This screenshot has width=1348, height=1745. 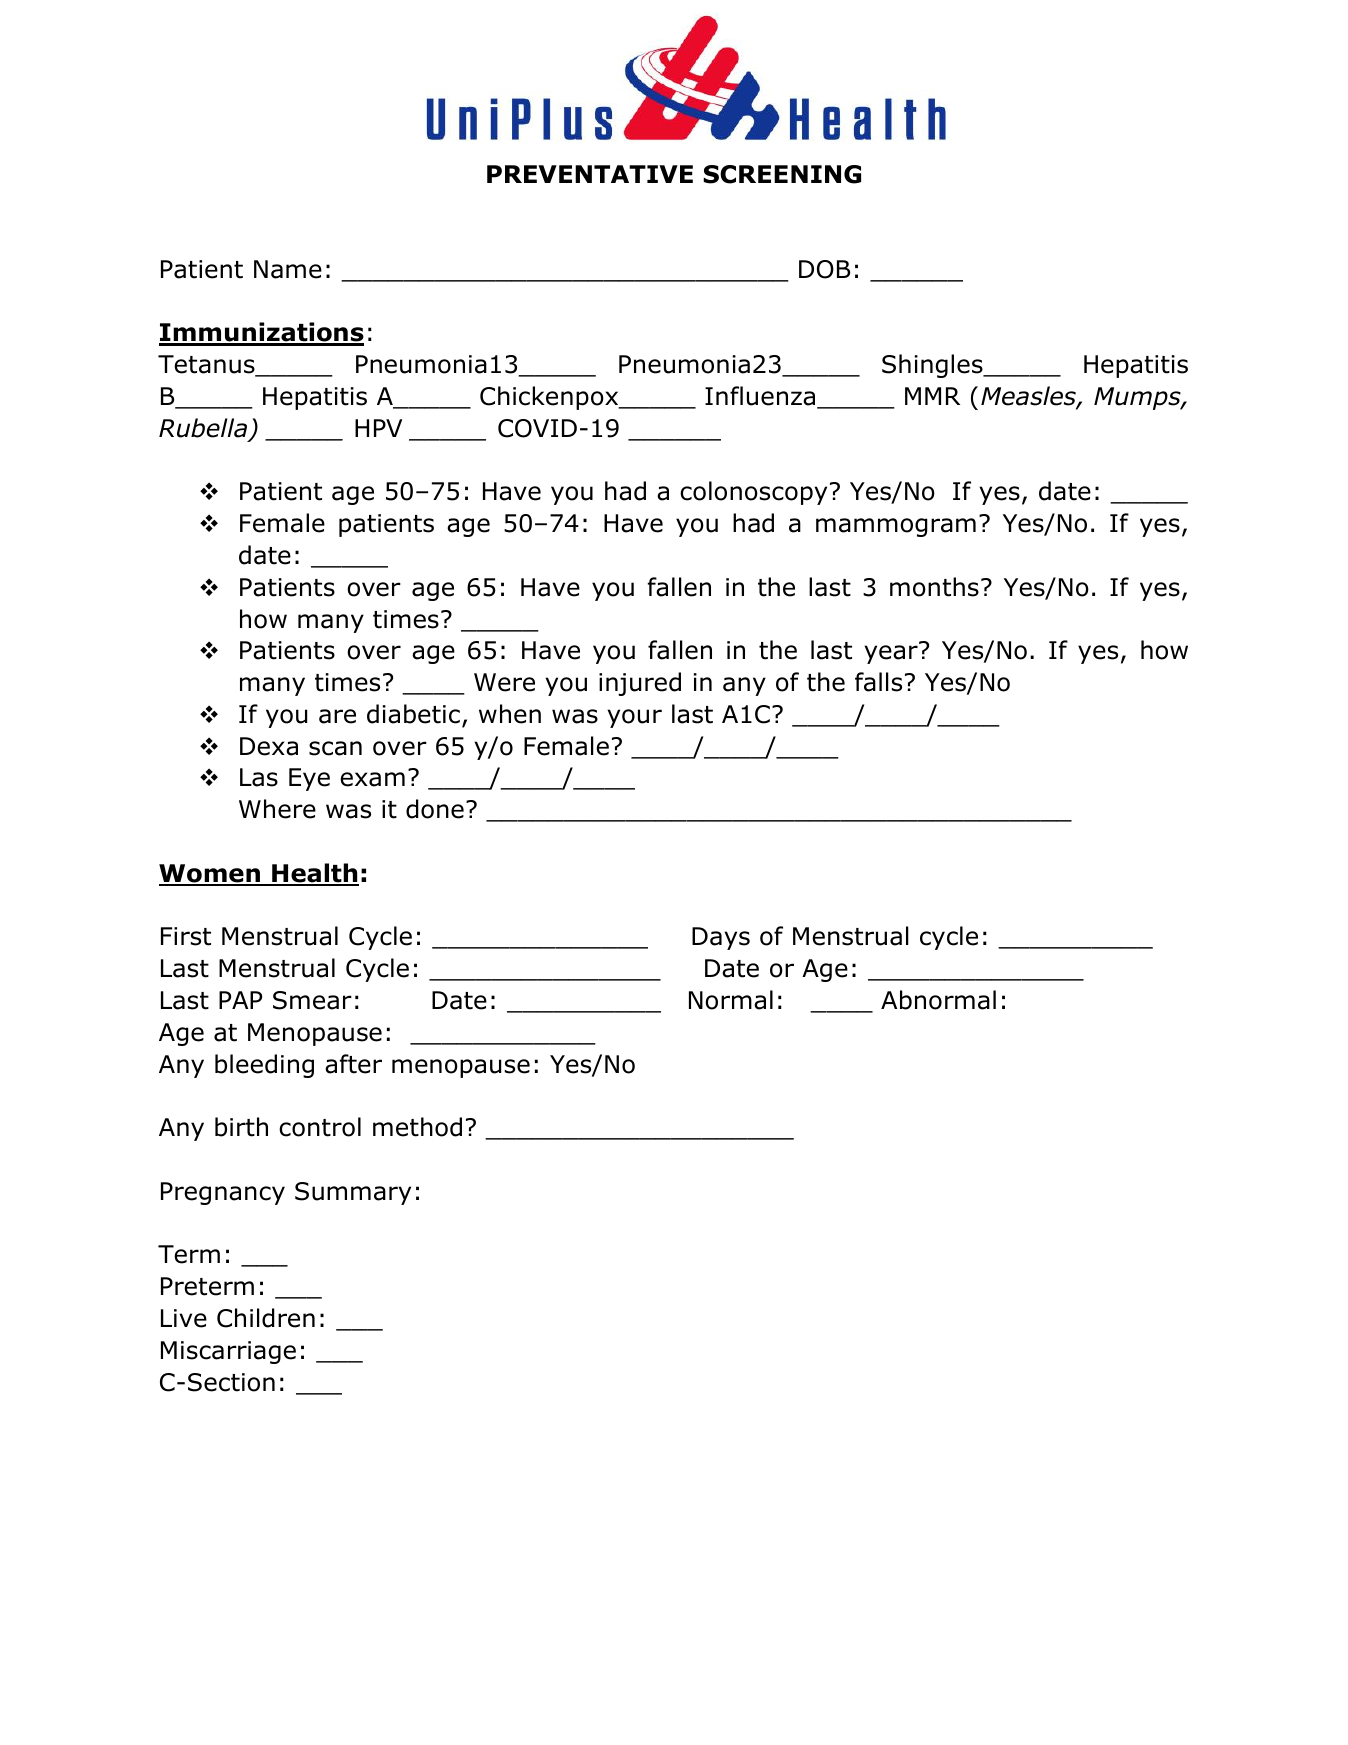 I want to click on method, so click(x=417, y=1127).
